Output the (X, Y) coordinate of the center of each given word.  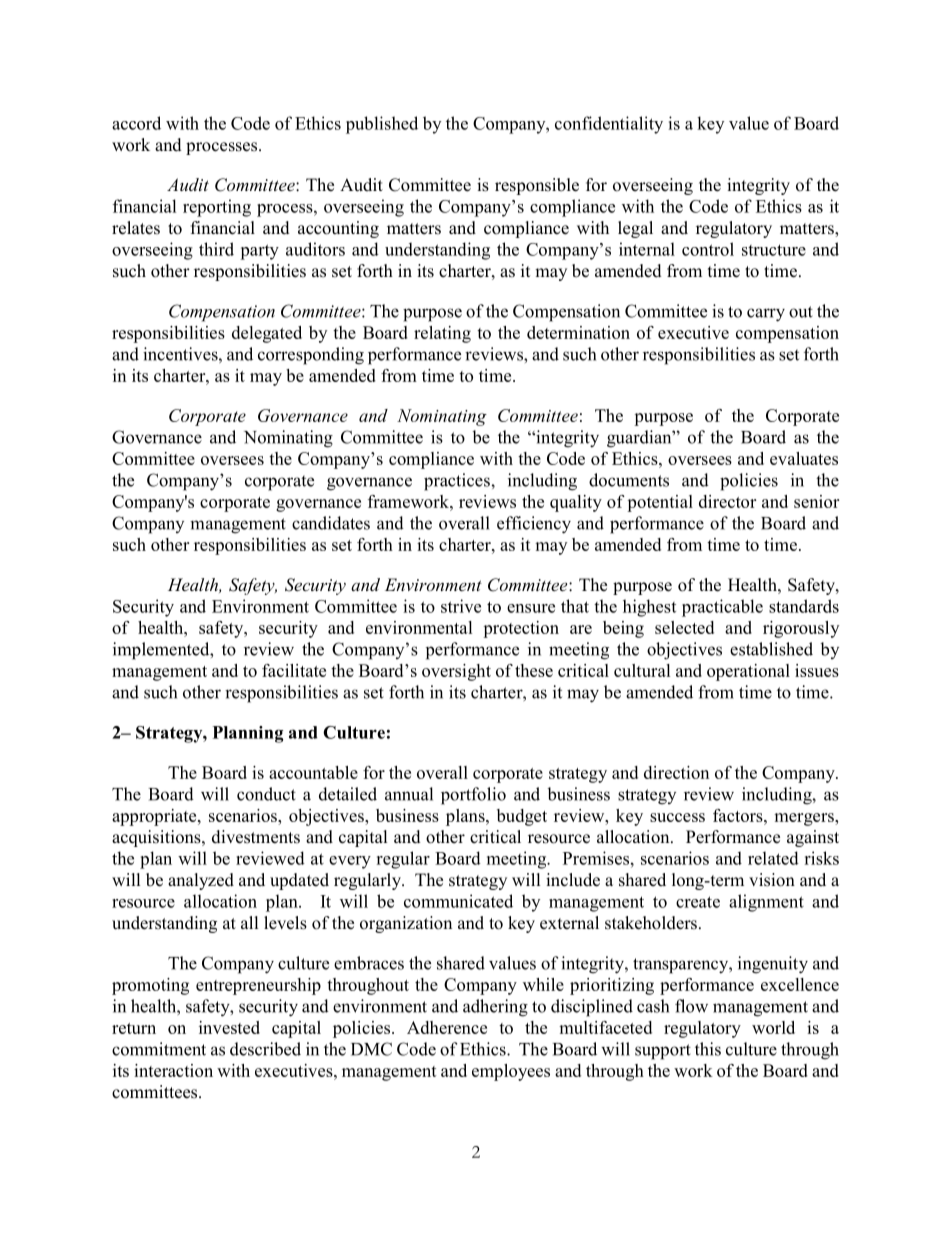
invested (229, 1027)
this (708, 1049)
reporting (217, 208)
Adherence (447, 1027)
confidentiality (609, 125)
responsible (537, 186)
